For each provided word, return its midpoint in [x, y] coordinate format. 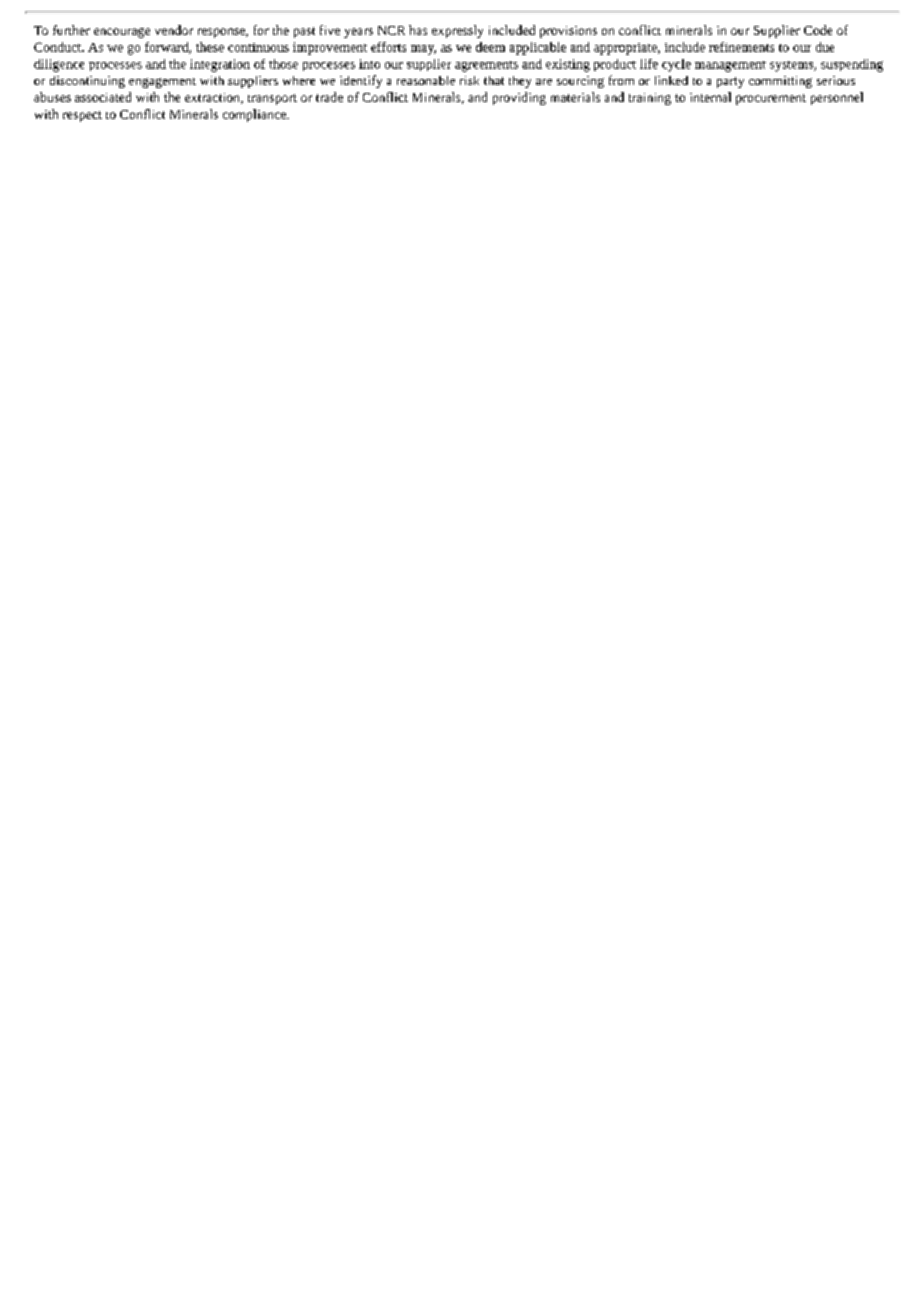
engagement [162, 83]
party [730, 82]
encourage [122, 33]
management [730, 66]
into [369, 64]
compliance [255, 115]
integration [220, 65]
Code [818, 30]
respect [82, 116]
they [520, 82]
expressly [457, 31]
